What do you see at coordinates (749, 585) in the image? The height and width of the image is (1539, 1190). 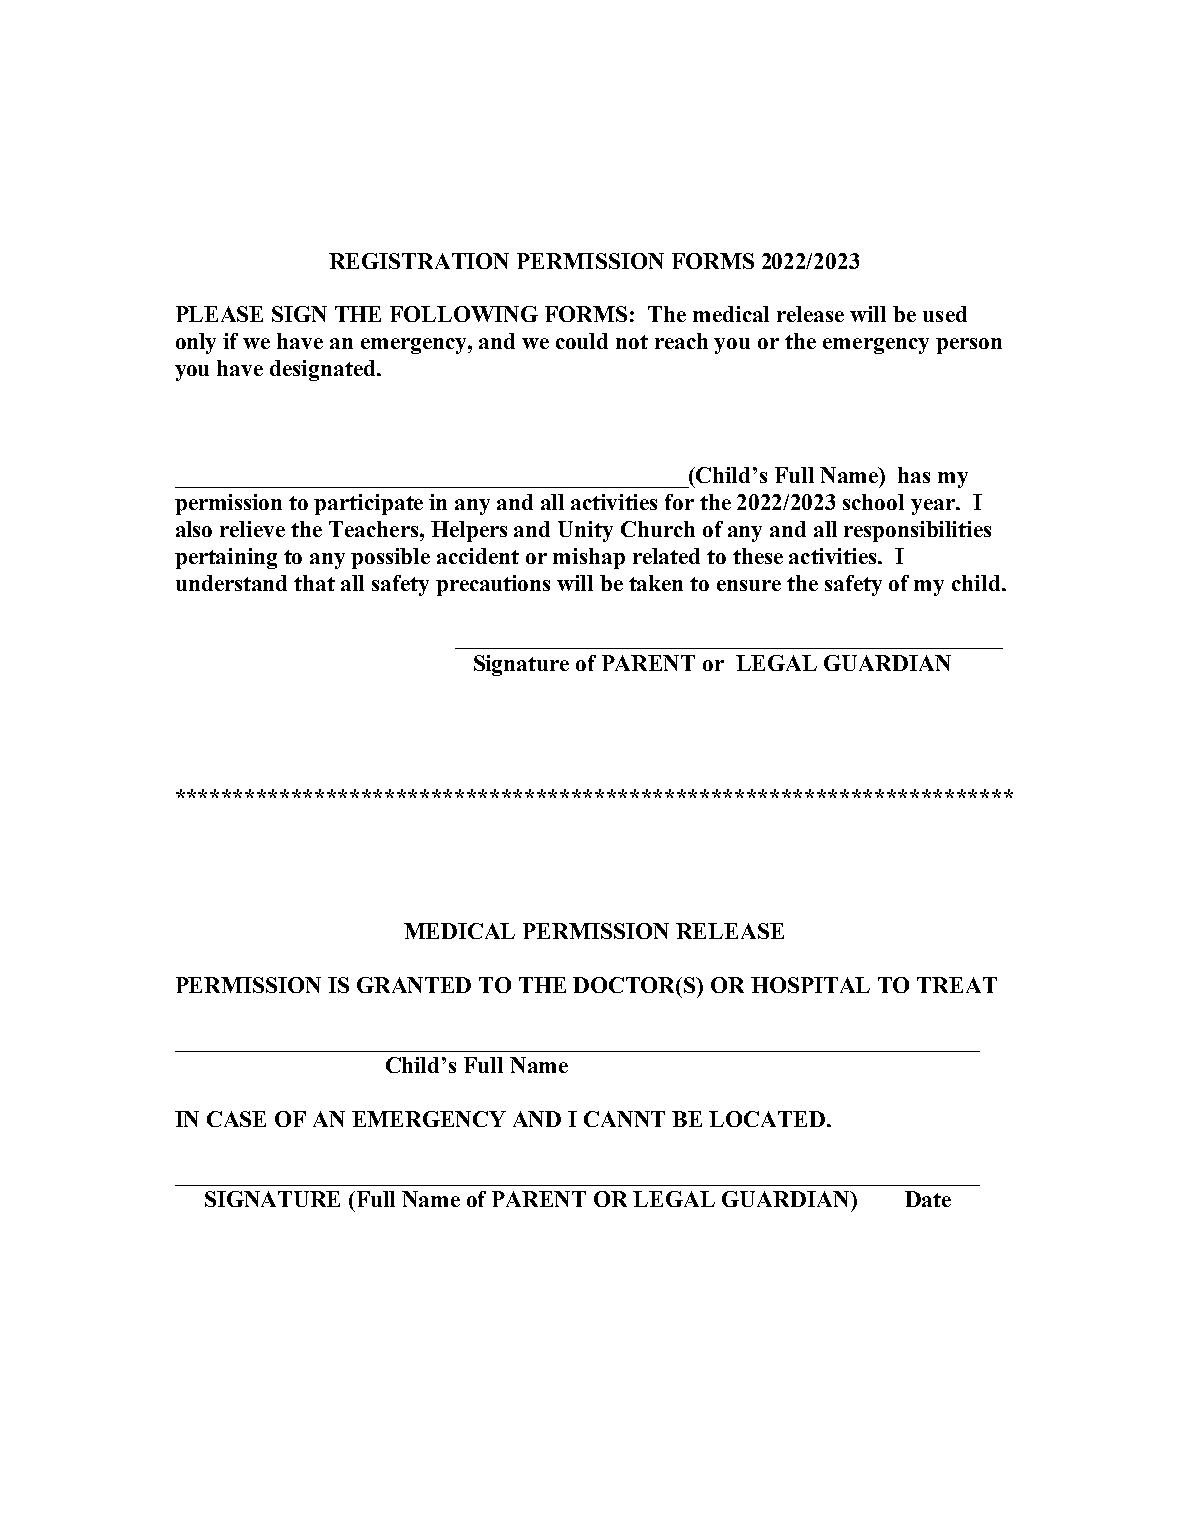 I see `ensure` at bounding box center [749, 585].
